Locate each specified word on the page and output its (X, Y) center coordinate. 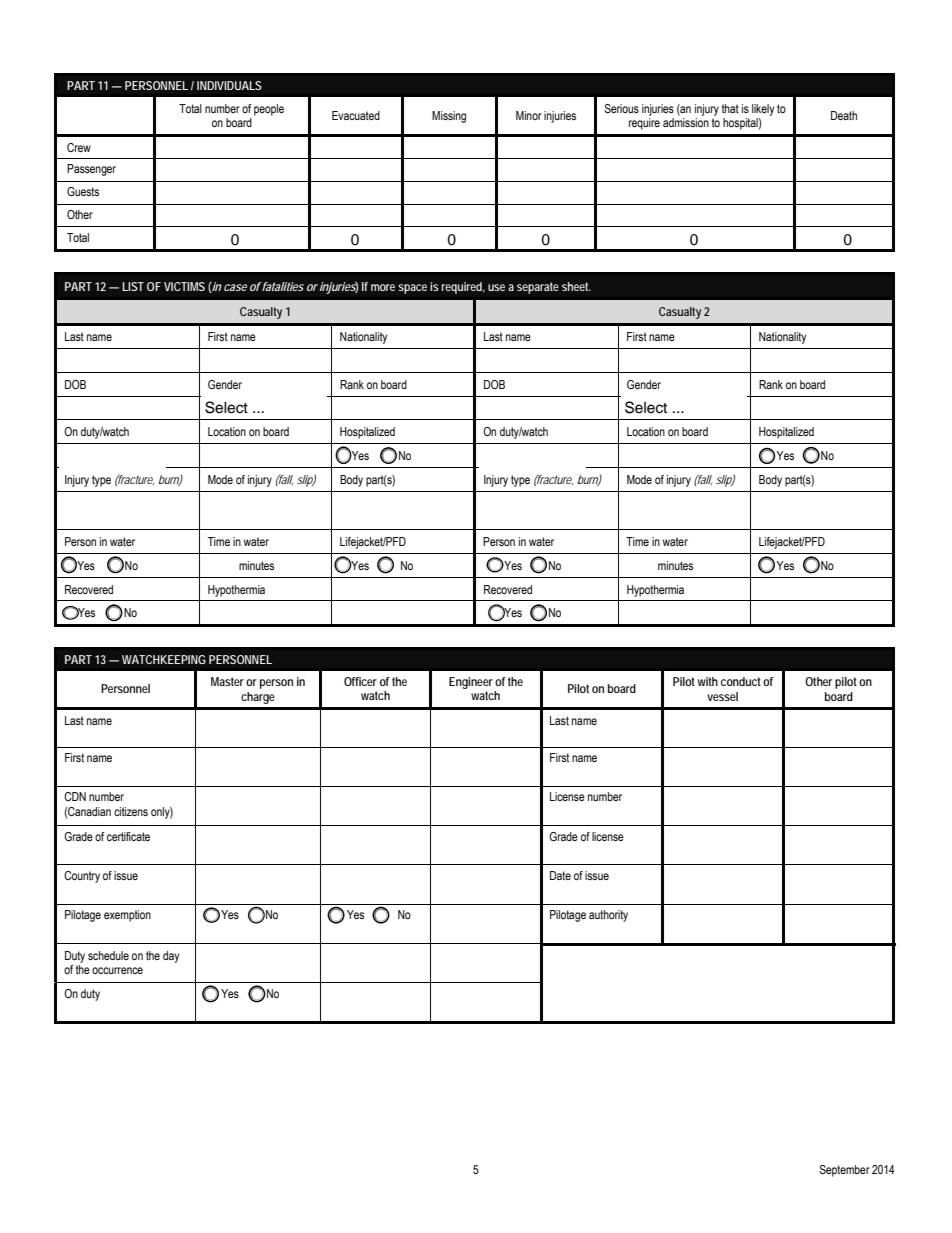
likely (763, 110)
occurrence (117, 970)
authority (608, 916)
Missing (449, 117)
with (708, 681)
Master (227, 681)
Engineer (471, 683)
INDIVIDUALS (229, 85)
